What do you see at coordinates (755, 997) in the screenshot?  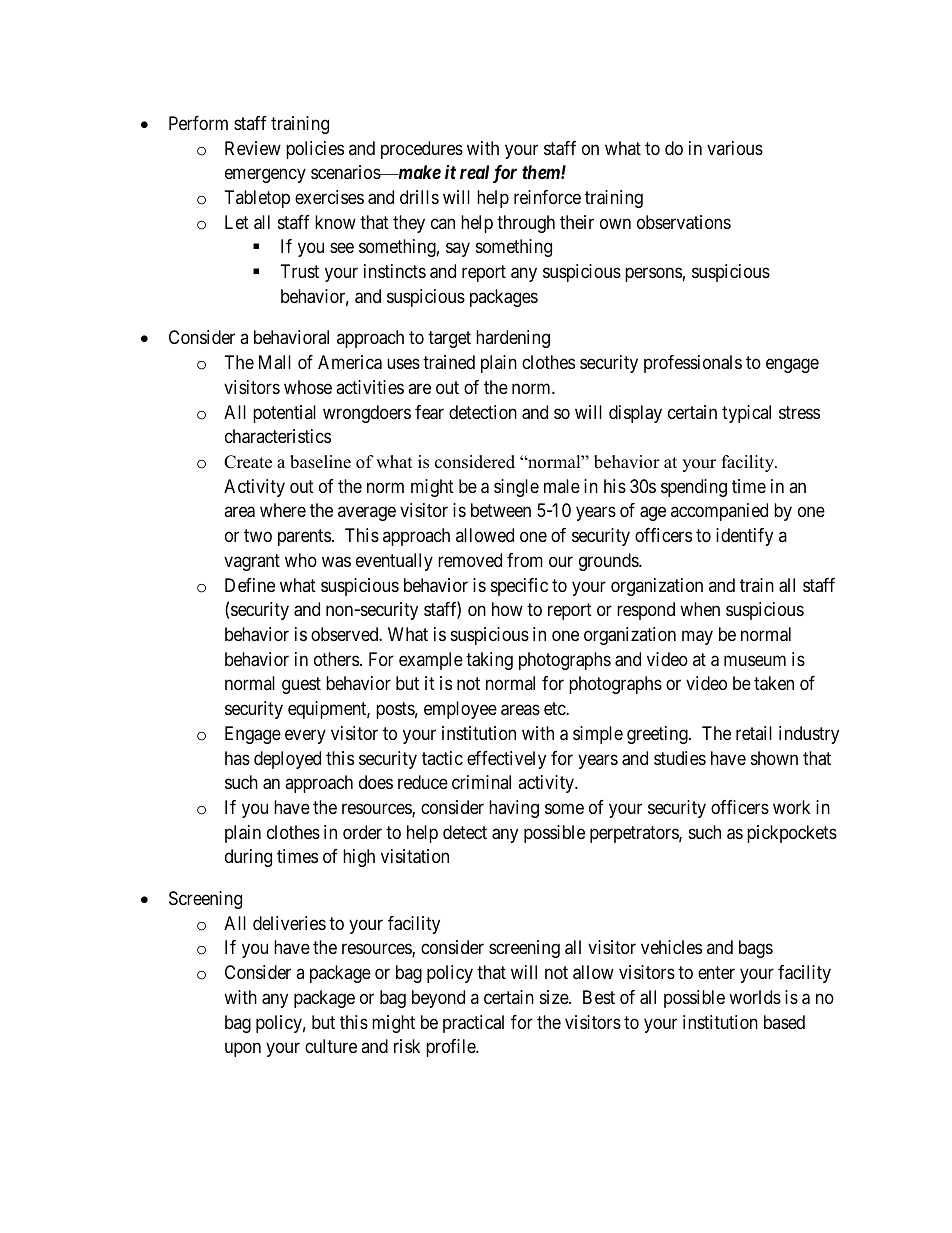 I see `worlds` at bounding box center [755, 997].
